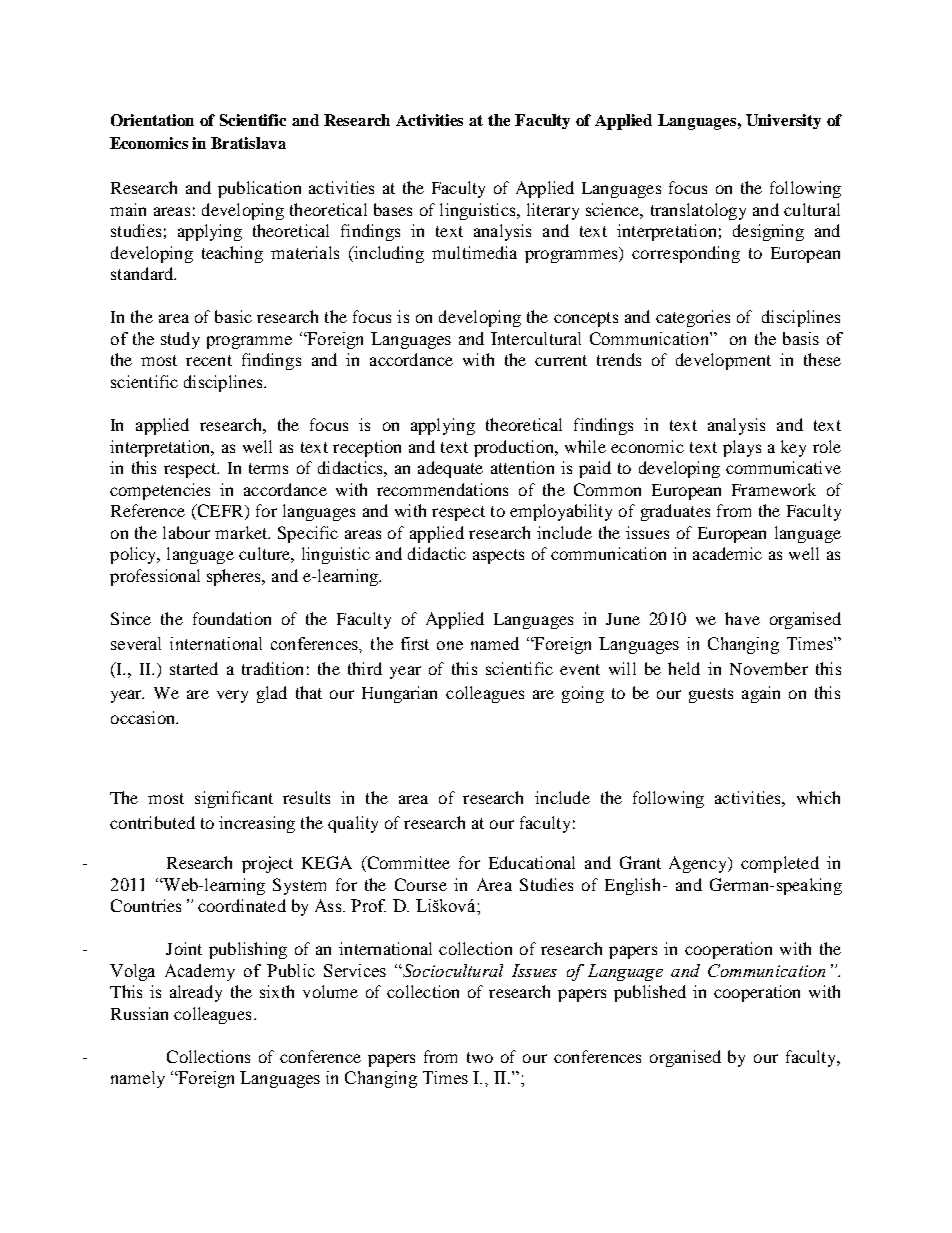 This screenshot has width=952, height=1233. What do you see at coordinates (561, 360) in the screenshot?
I see `current` at bounding box center [561, 360].
